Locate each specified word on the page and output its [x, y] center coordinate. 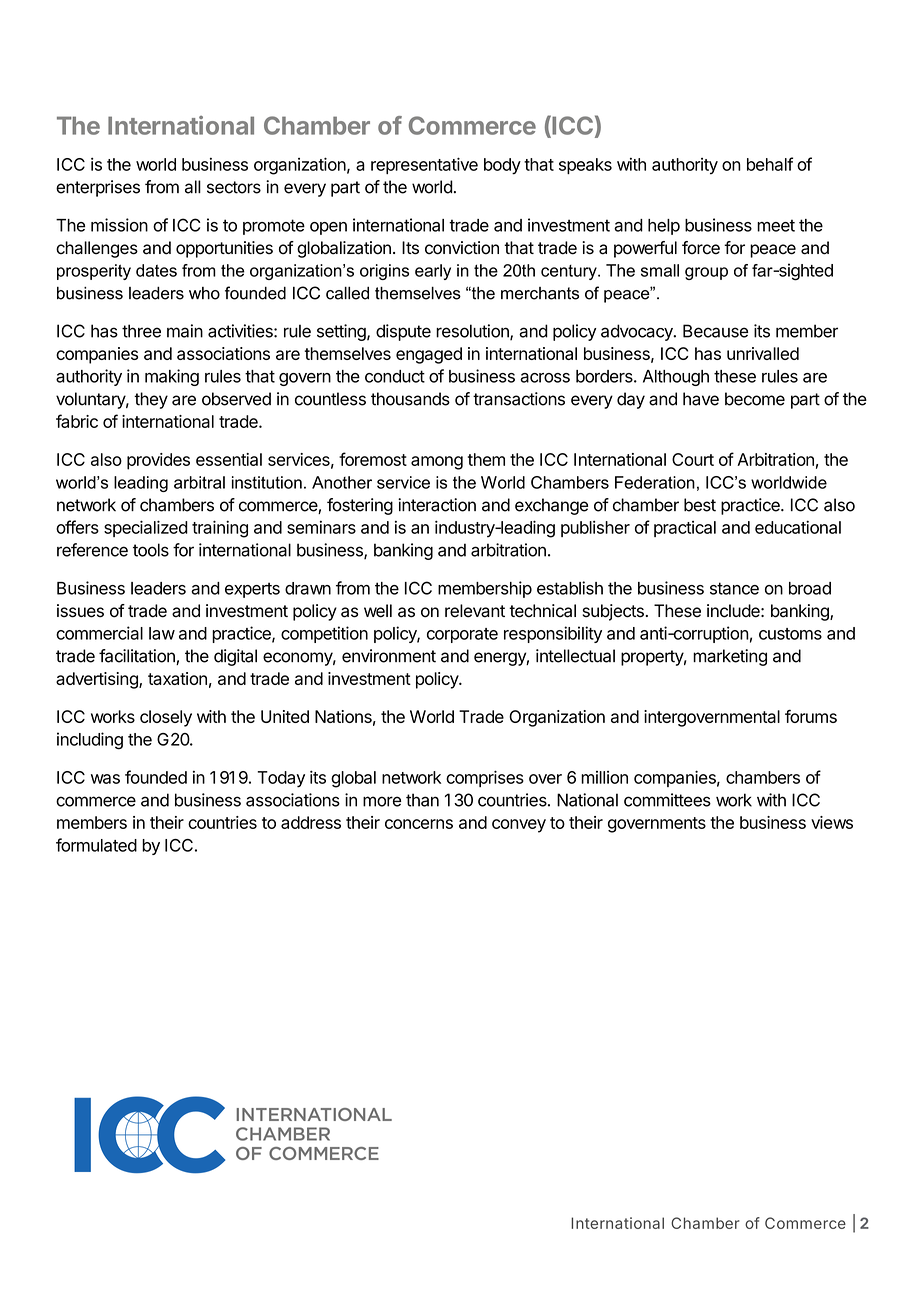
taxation [177, 678]
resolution [473, 332]
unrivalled [763, 353]
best [700, 505]
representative [424, 165]
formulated [96, 845]
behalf [770, 164]
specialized [146, 528]
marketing [730, 657]
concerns [419, 824]
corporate [462, 635]
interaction [437, 505]
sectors [234, 187]
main [185, 331]
